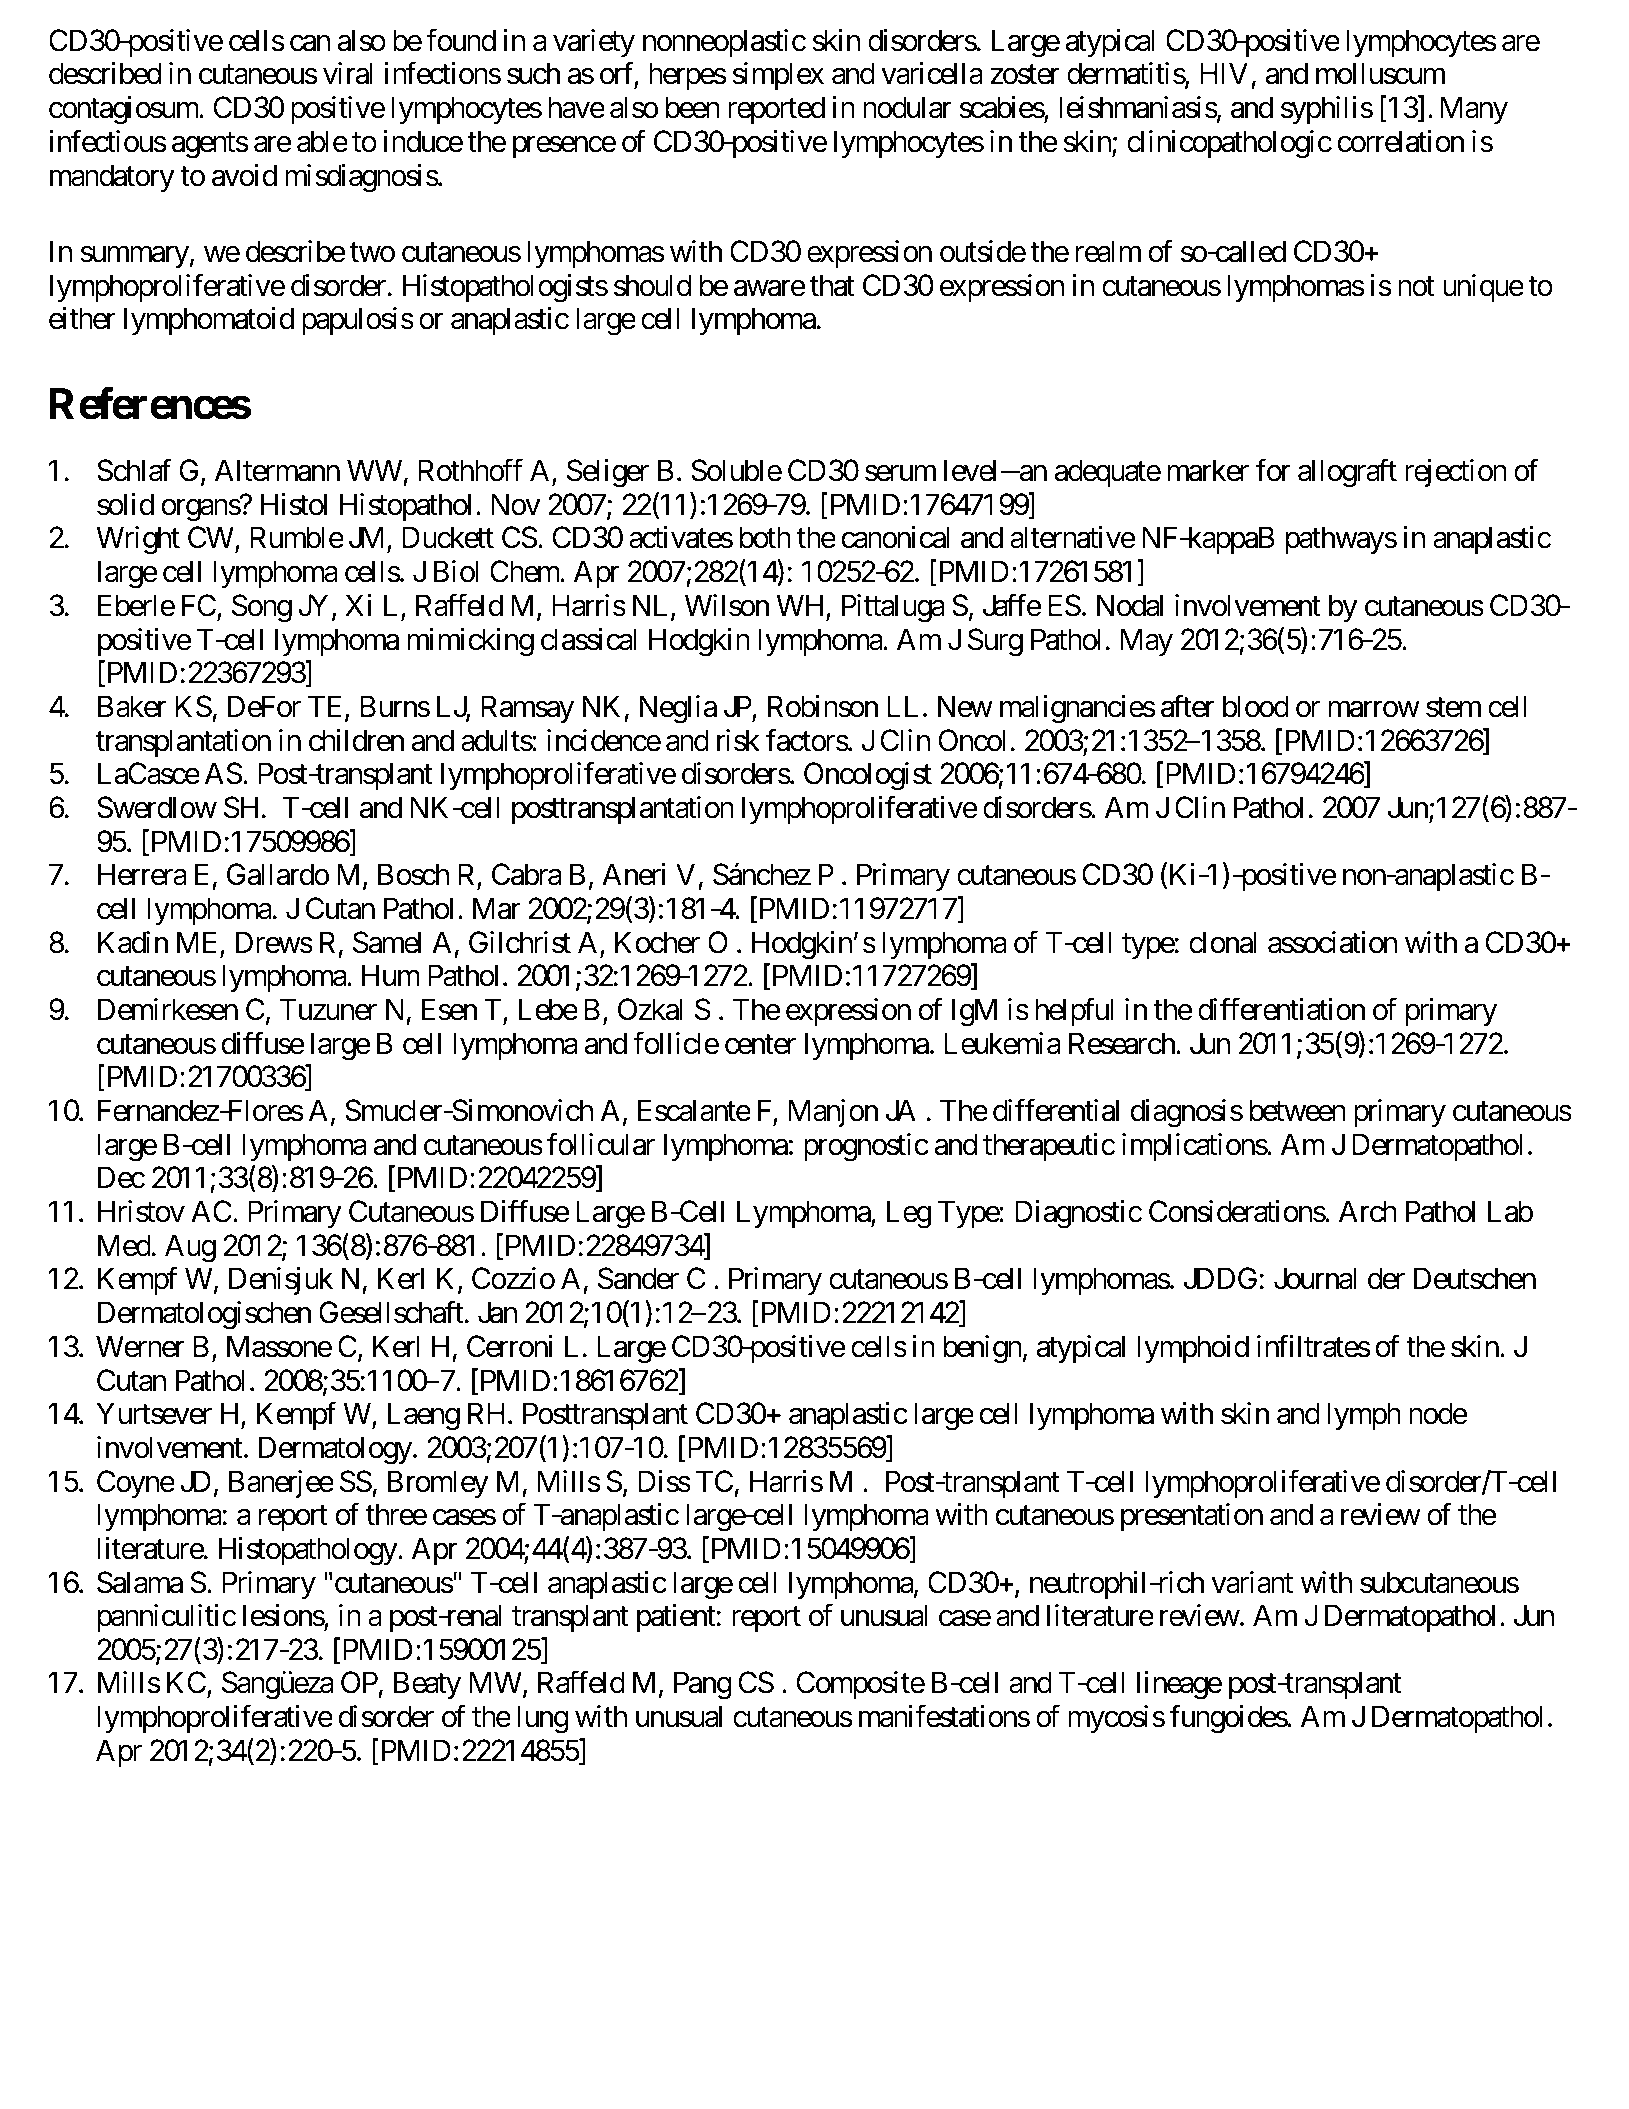 The height and width of the screenshot is (2109, 1629). What do you see at coordinates (909, 1214) in the screenshot?
I see `Leg` at bounding box center [909, 1214].
